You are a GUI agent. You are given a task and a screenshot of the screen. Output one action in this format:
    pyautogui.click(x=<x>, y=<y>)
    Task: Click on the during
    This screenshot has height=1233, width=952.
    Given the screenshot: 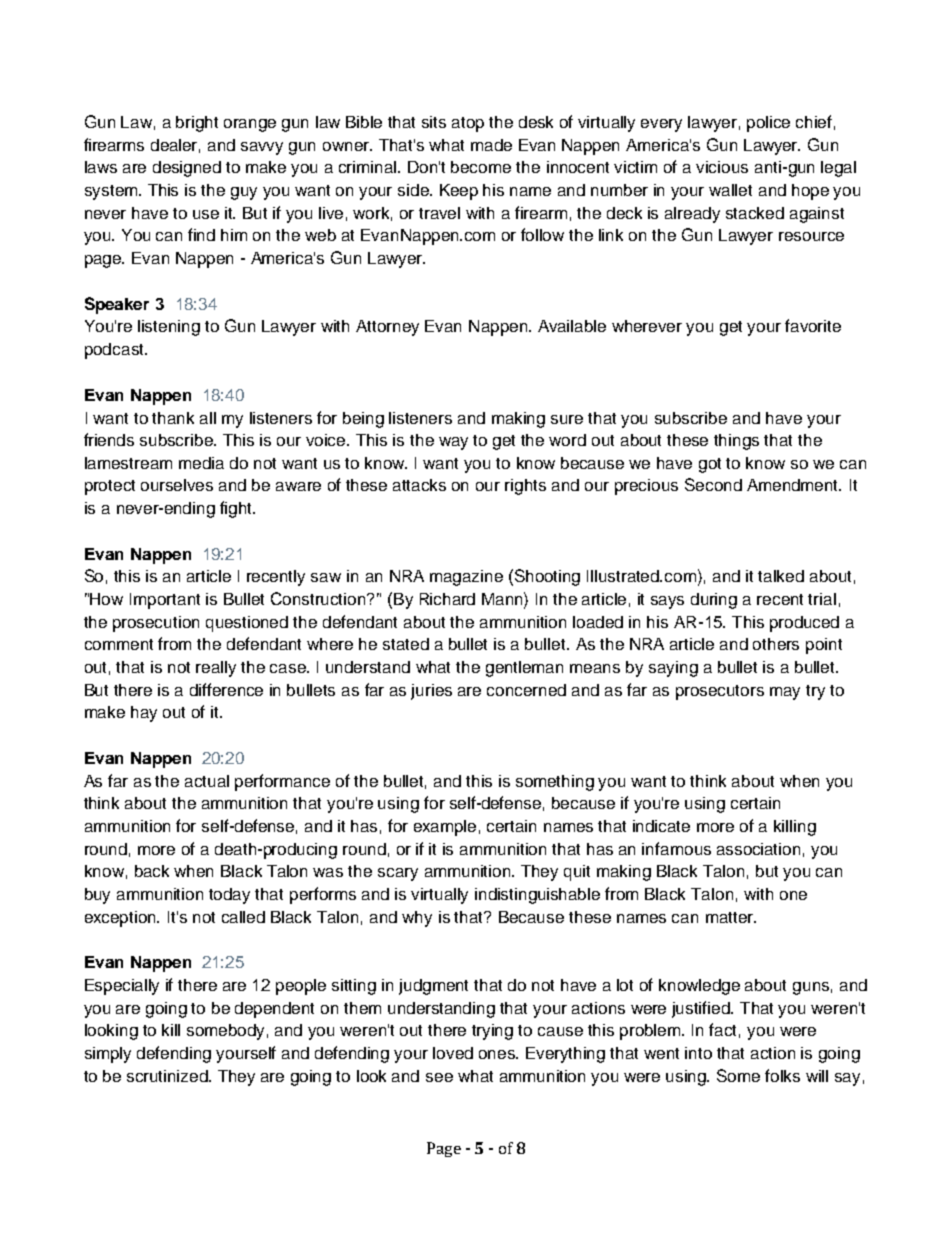 What is the action you would take?
    pyautogui.click(x=714, y=601)
